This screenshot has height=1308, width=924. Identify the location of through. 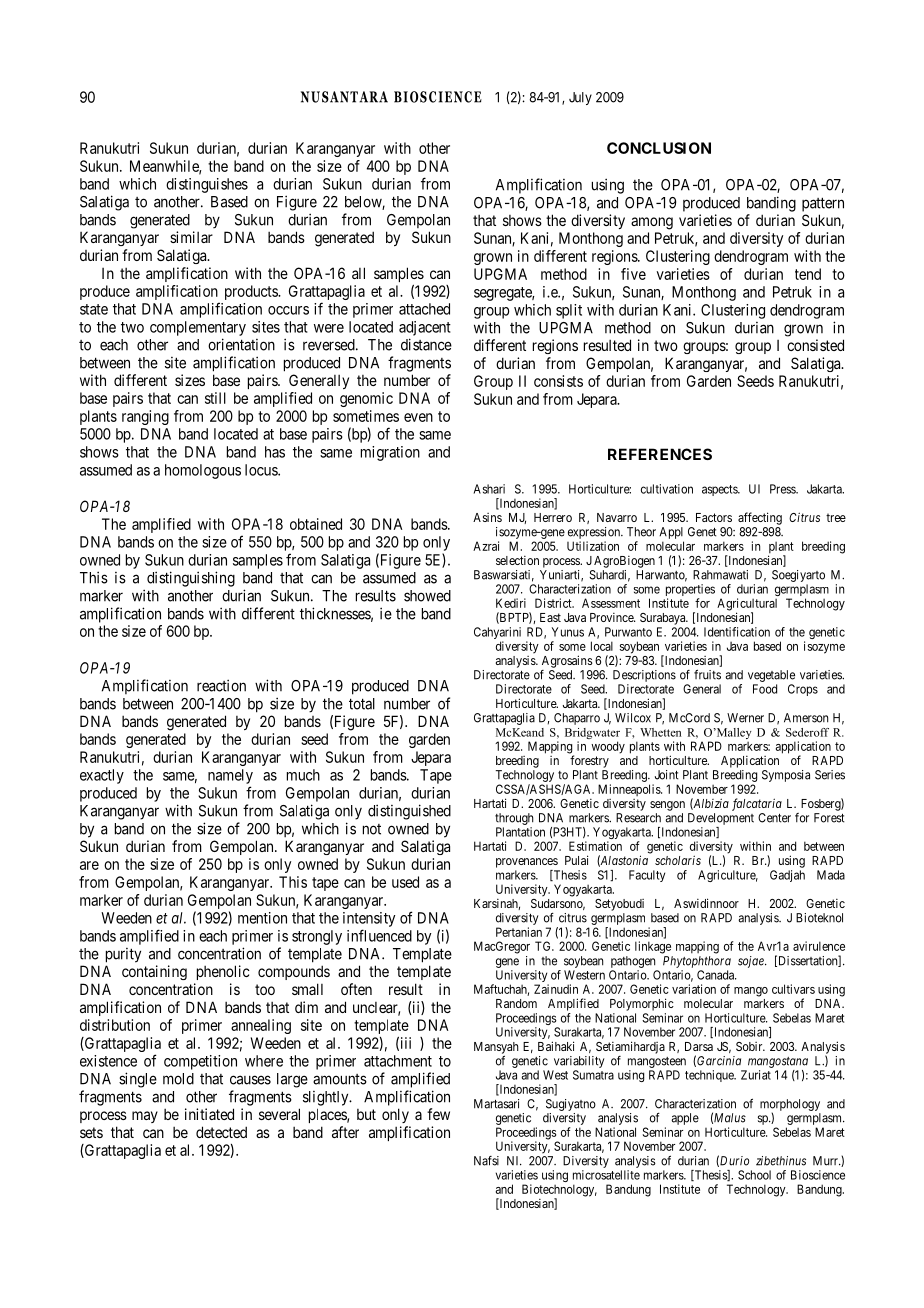
(514, 819).
